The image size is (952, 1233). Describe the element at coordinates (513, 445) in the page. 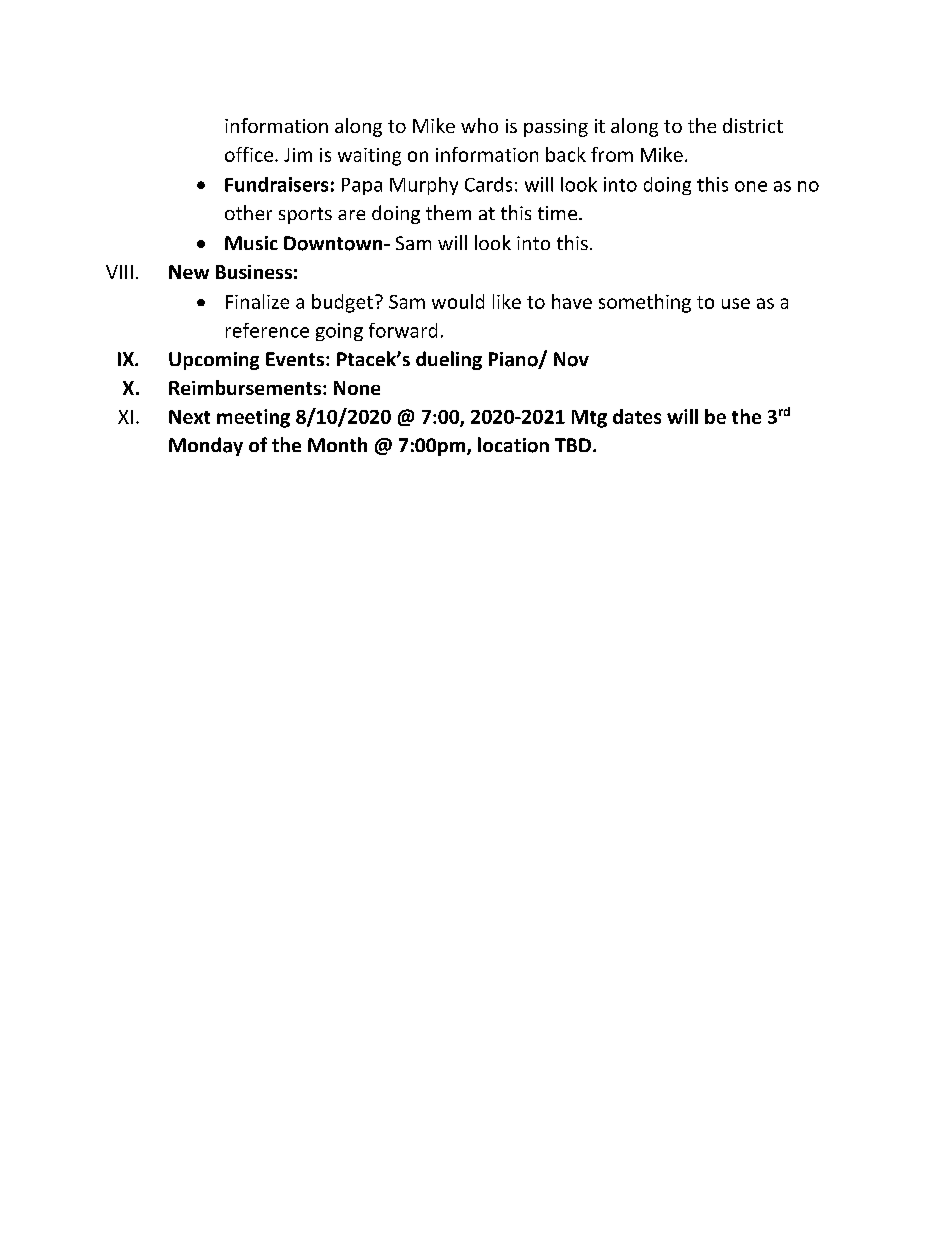

I see `location` at that location.
